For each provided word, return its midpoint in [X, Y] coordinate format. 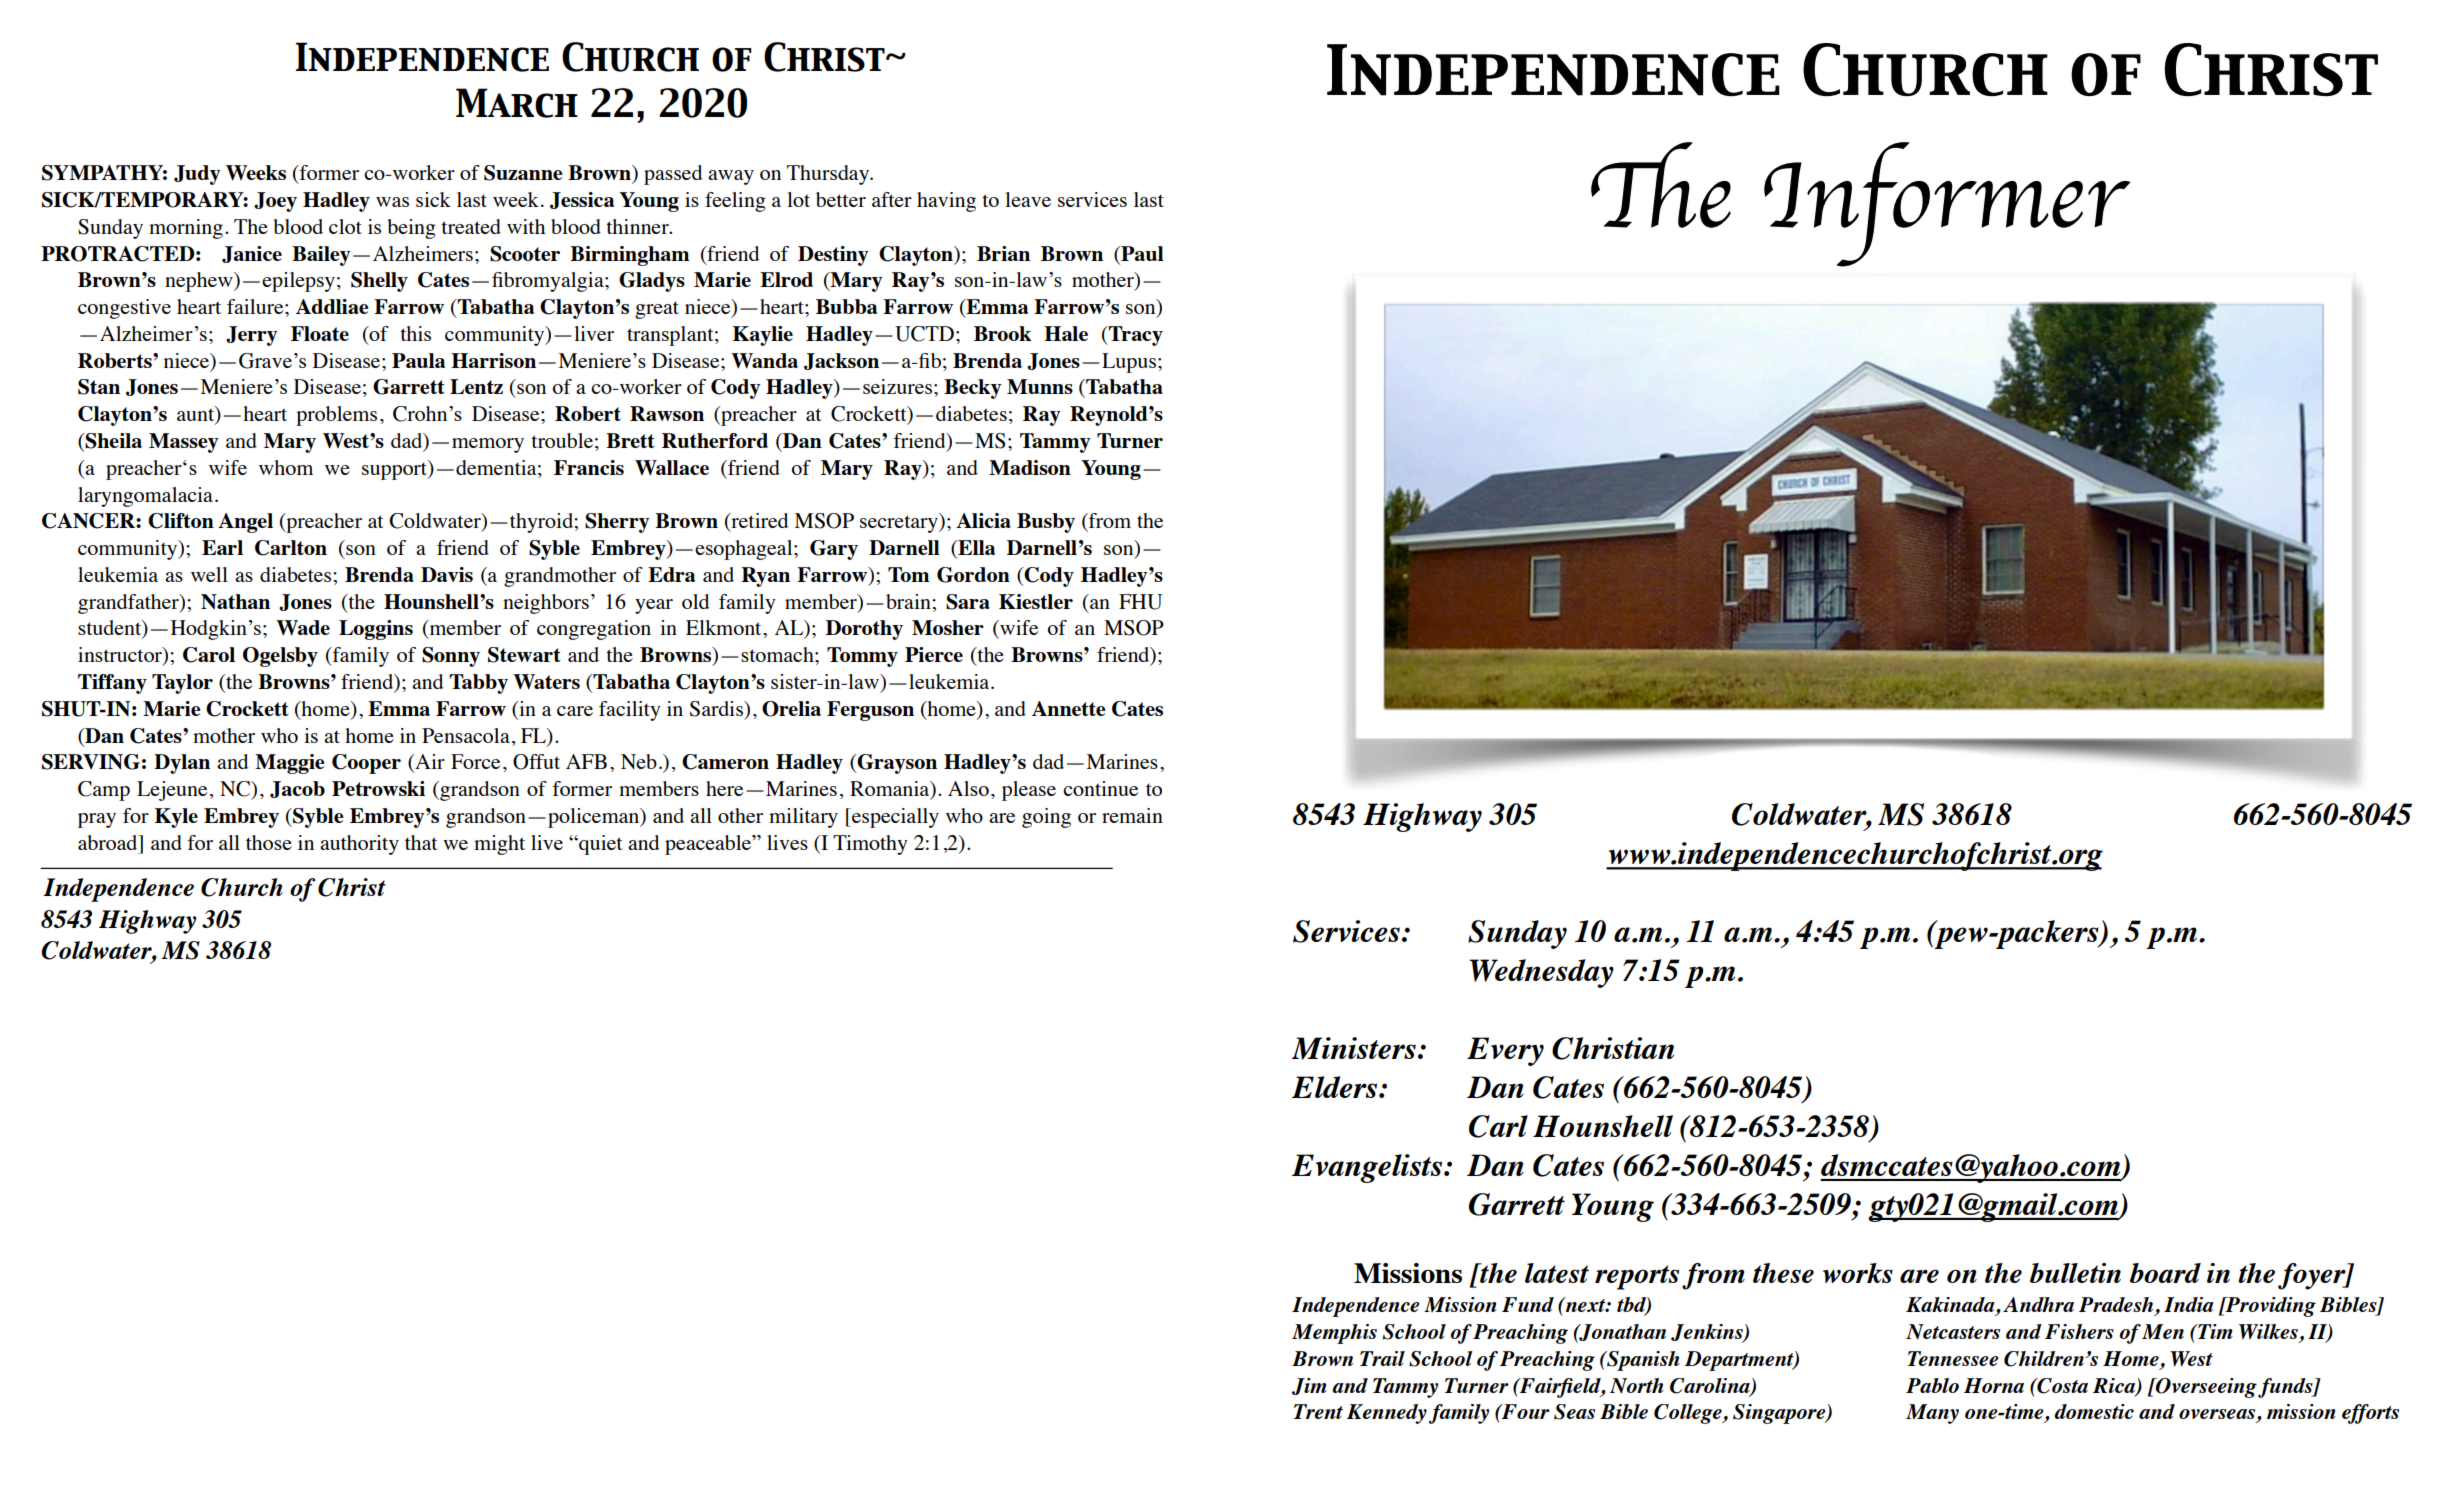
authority [359, 845]
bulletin [2075, 1273]
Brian [1003, 253]
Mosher [948, 627]
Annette [1069, 708]
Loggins [376, 630]
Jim [1309, 1386]
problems [336, 416]
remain [1132, 815]
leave [1028, 199]
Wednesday [1542, 973]
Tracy [1135, 336]
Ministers [1354, 1048]
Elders [1334, 1087]
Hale [1066, 333]
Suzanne [523, 173]
